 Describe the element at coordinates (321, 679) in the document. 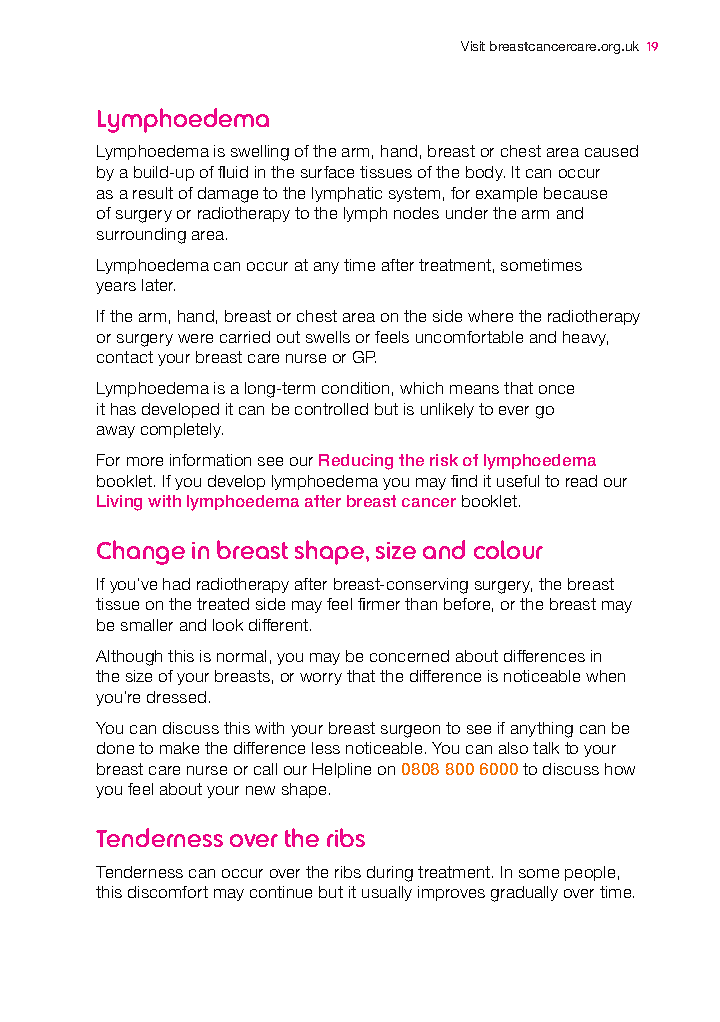

I see `worry` at that location.
